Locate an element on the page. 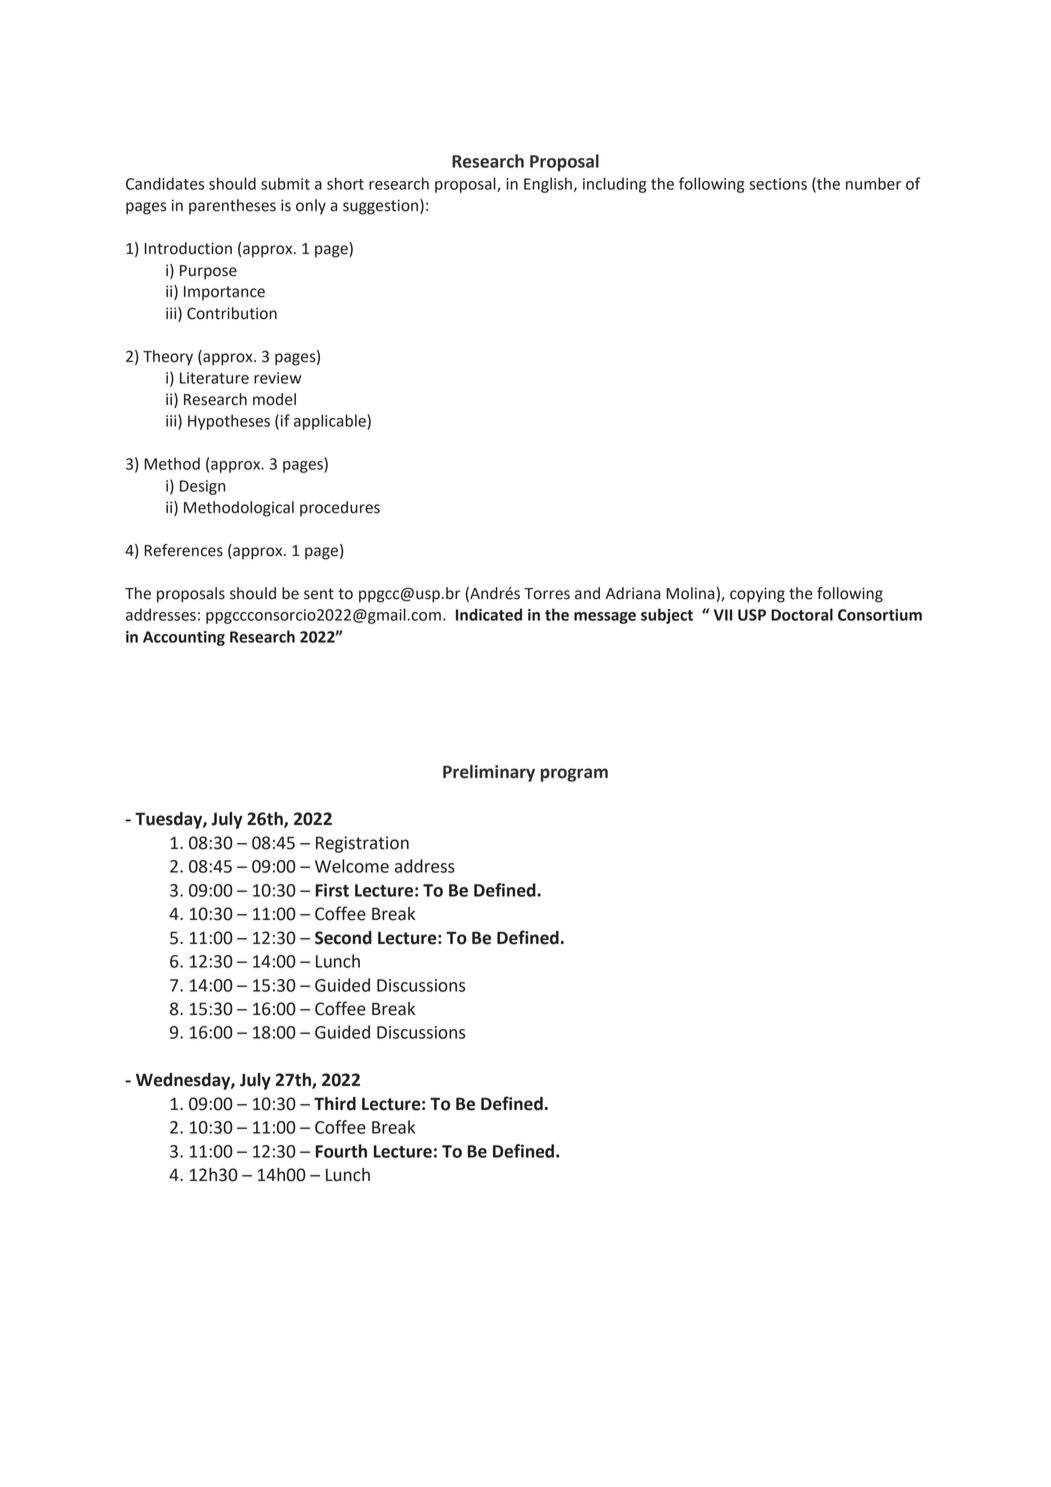 This page has width=1051, height=1487. Preliminary is located at coordinates (489, 773).
